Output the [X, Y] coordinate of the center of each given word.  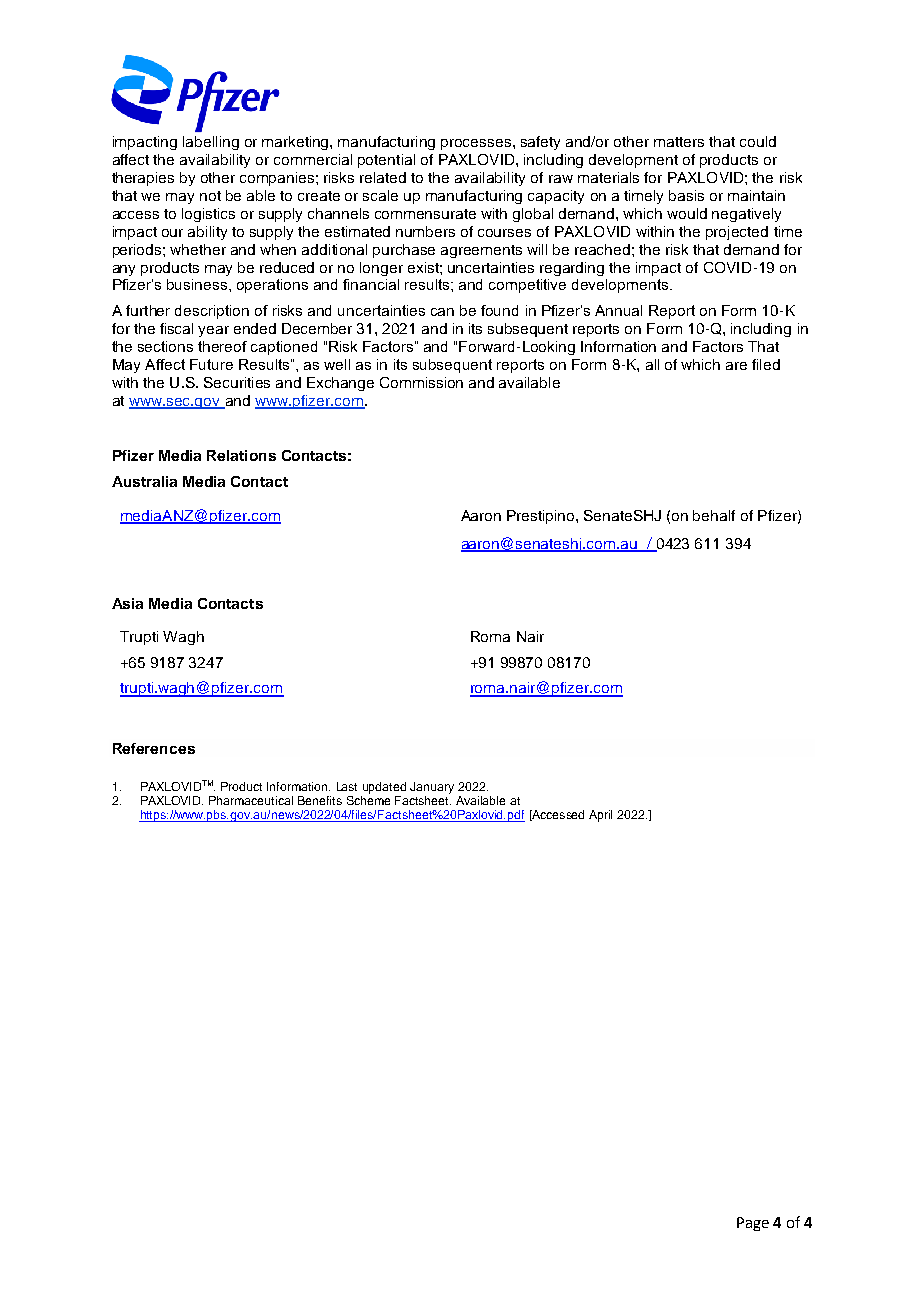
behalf [714, 515]
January [432, 788]
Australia [144, 481]
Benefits [320, 800]
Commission [421, 382]
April [600, 816]
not [210, 196]
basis [686, 195]
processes [477, 144]
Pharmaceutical [251, 800]
